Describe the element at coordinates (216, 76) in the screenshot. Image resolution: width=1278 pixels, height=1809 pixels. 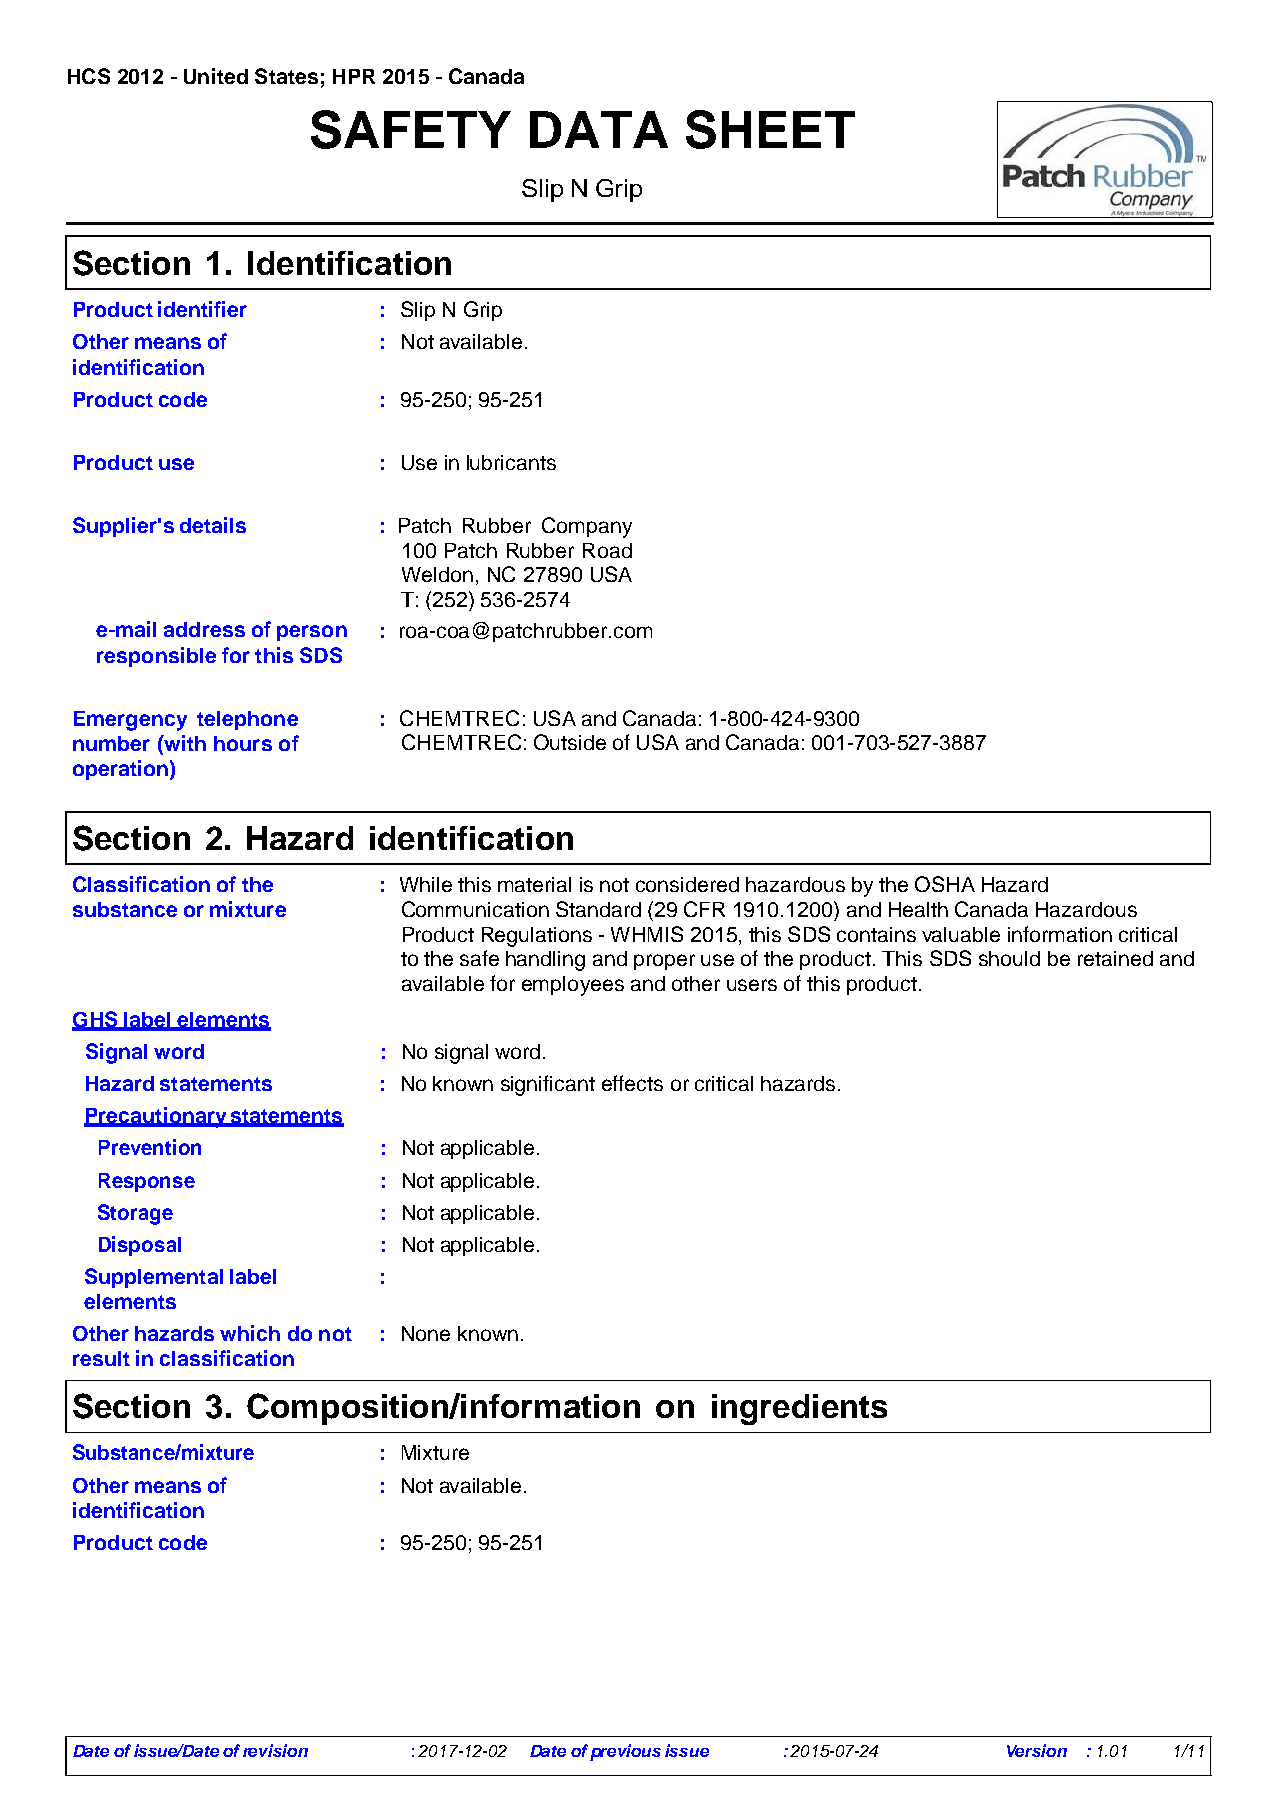
I see `United` at that location.
